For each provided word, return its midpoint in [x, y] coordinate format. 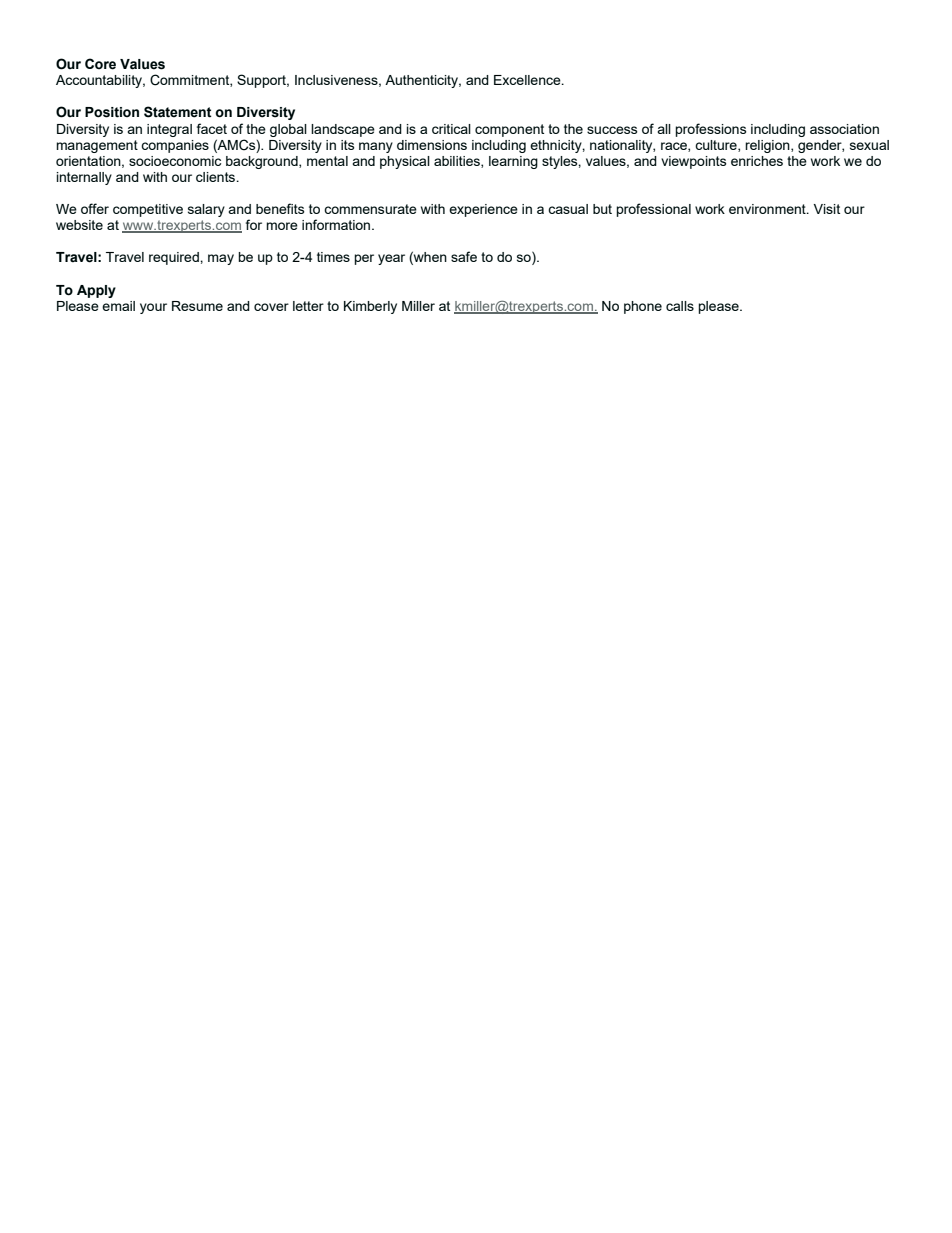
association [844, 129]
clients [217, 177]
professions [710, 130]
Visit [827, 209]
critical [451, 129]
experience [483, 210]
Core [100, 64]
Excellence [528, 80]
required [175, 258]
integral [169, 130]
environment [768, 209]
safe [464, 256]
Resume [197, 306]
